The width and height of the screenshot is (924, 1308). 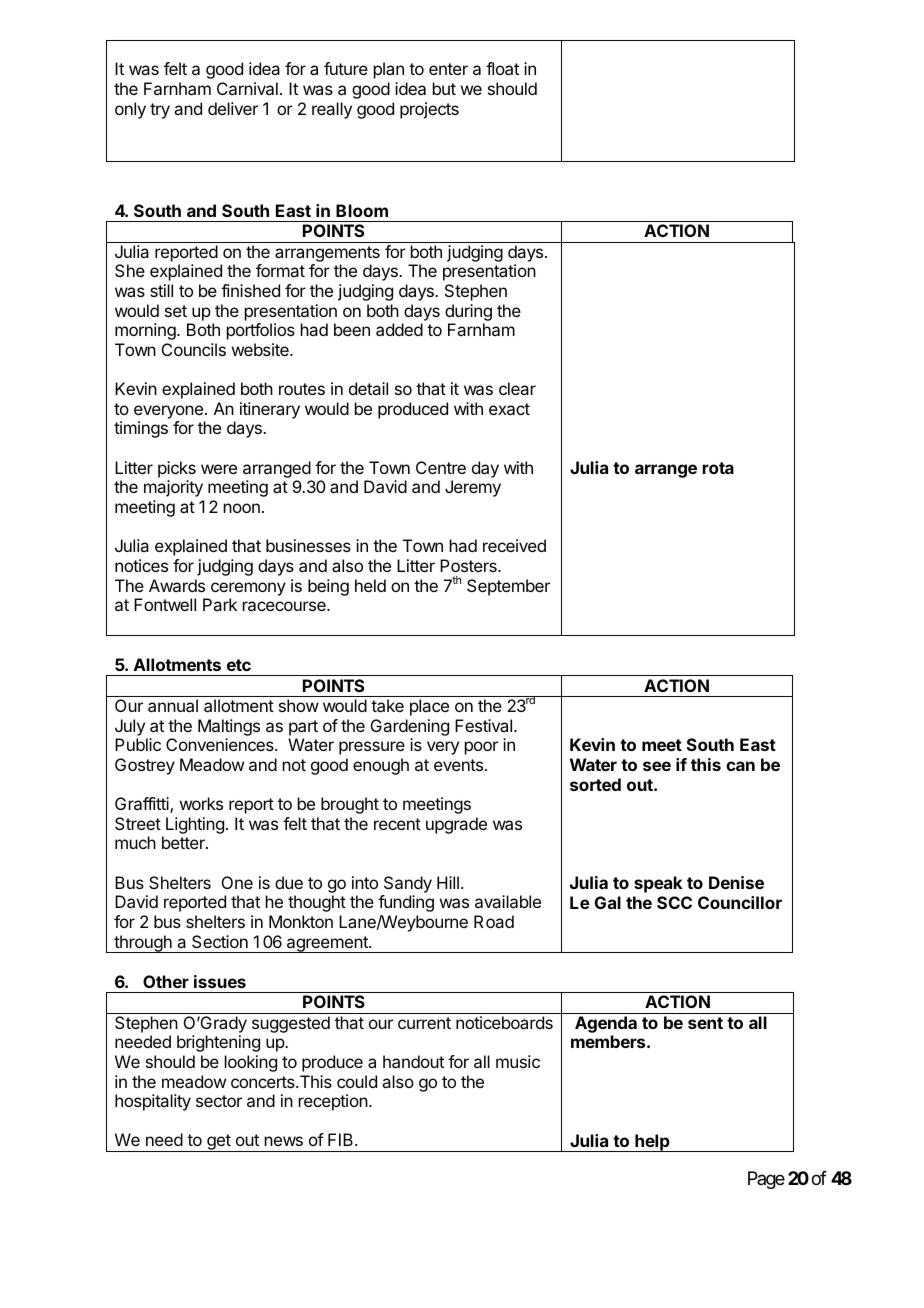 I want to click on deliver, so click(x=233, y=108).
